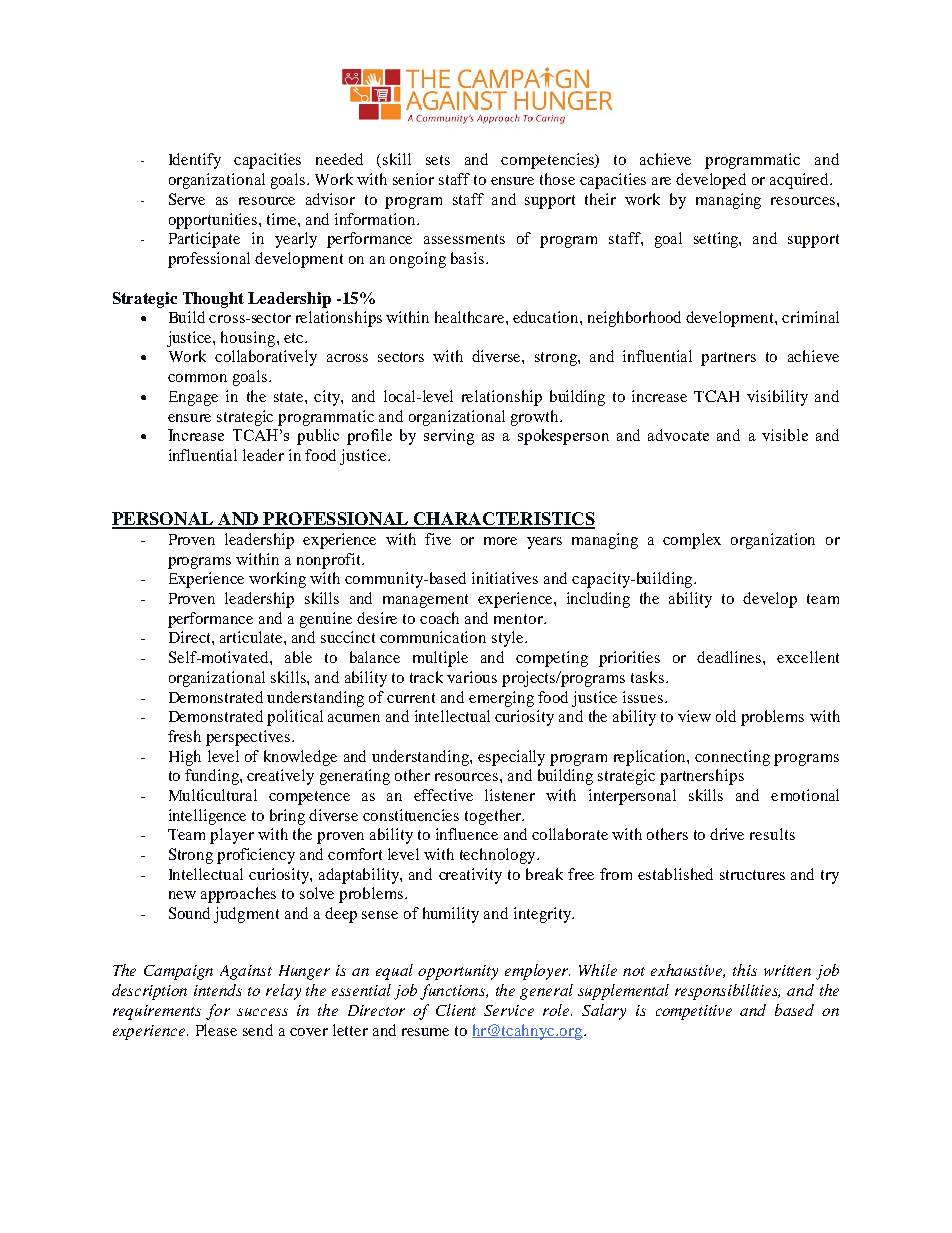 The height and width of the document is (1233, 952). I want to click on Multicultural, so click(213, 795).
